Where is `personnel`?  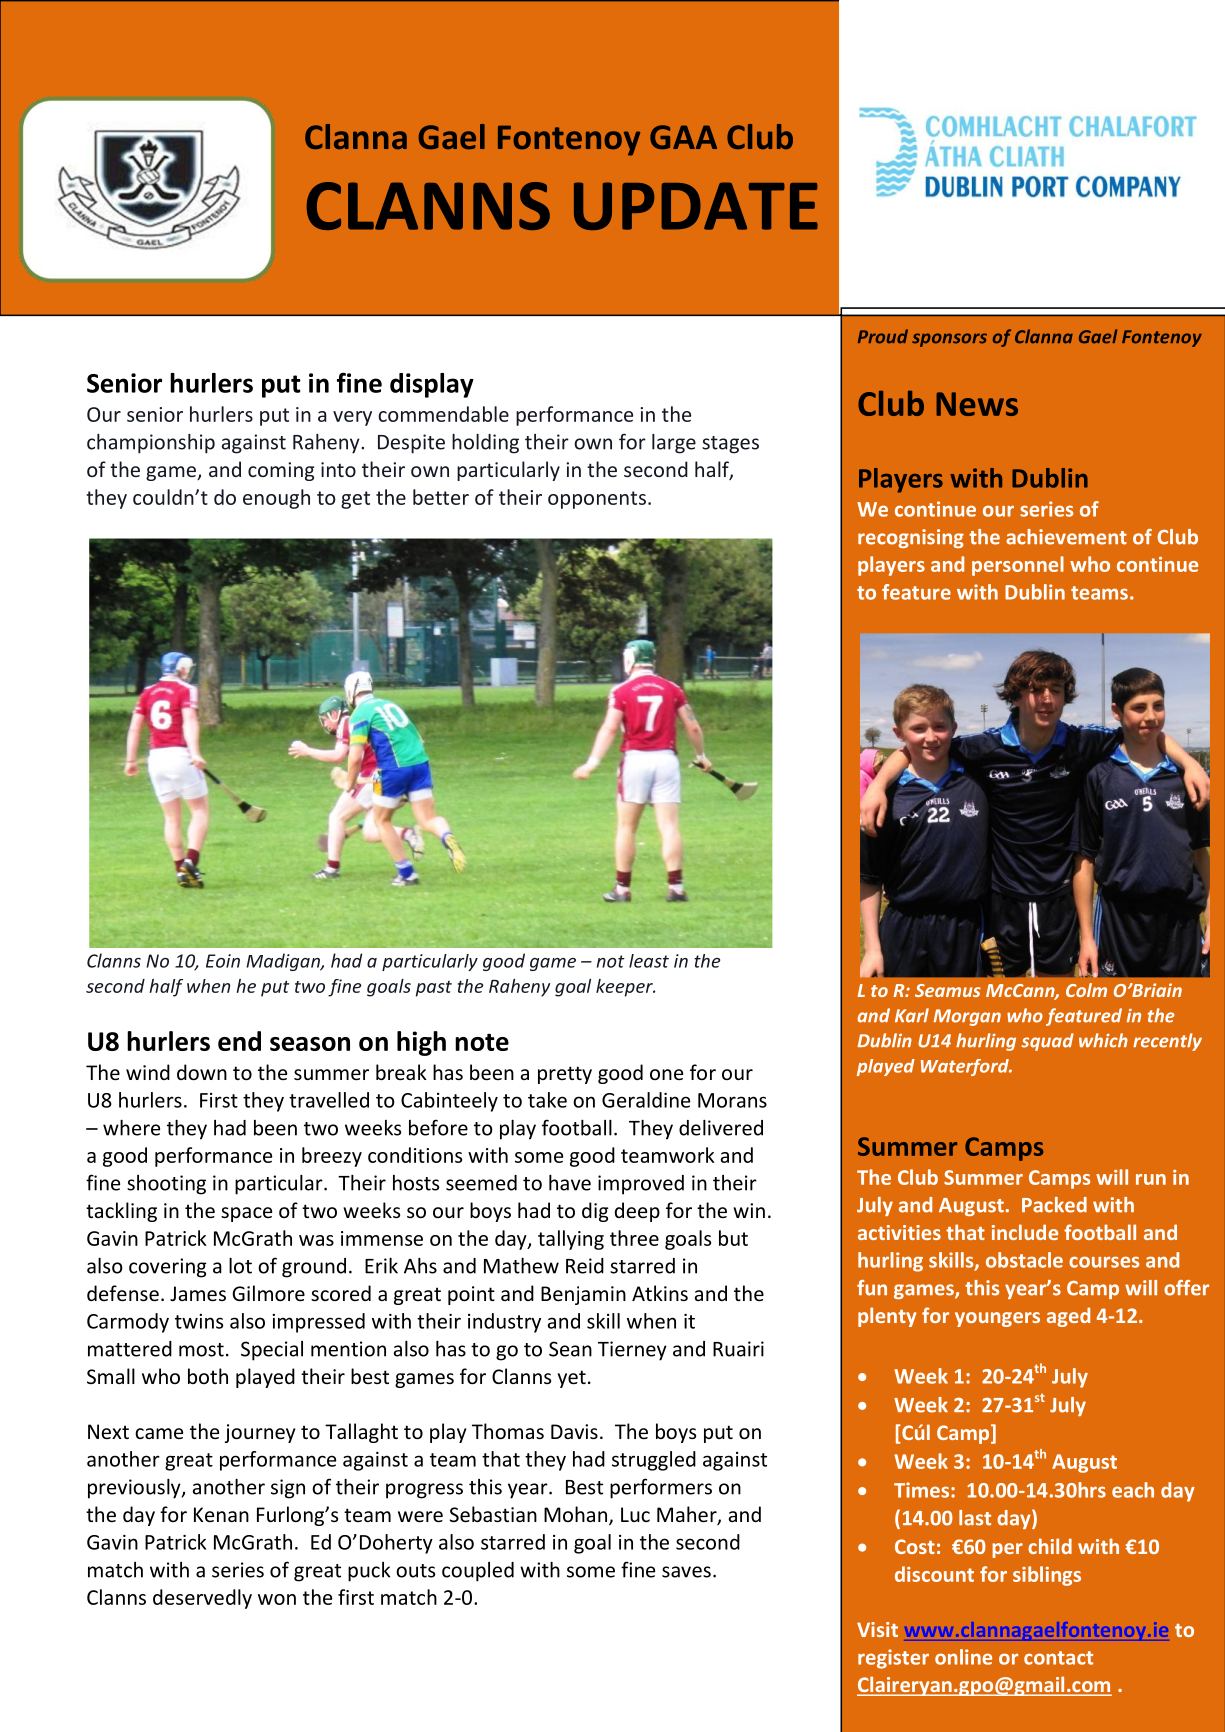 personnel is located at coordinates (1018, 566).
